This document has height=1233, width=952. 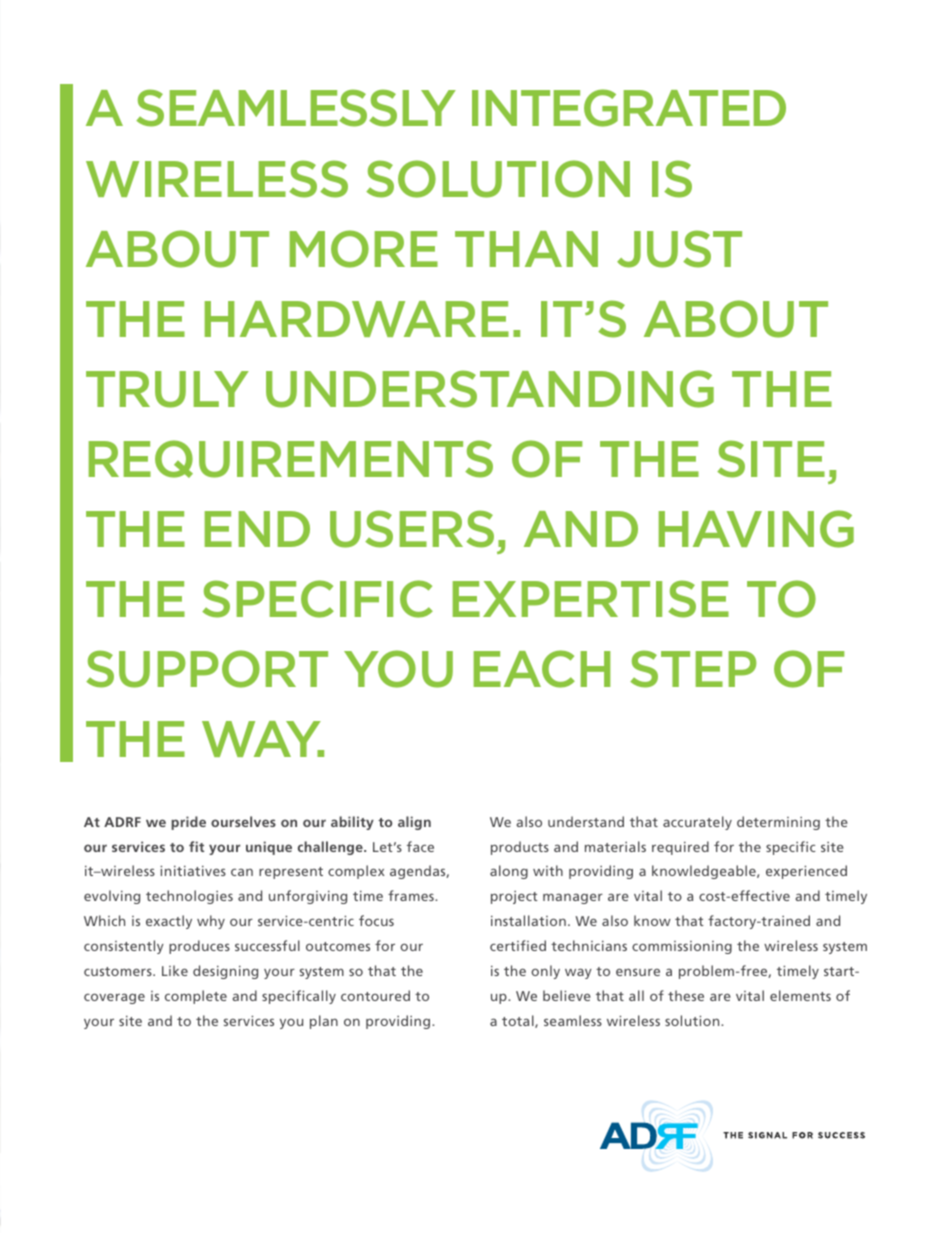 I want to click on REQUIREMENTS, so click(x=291, y=459).
